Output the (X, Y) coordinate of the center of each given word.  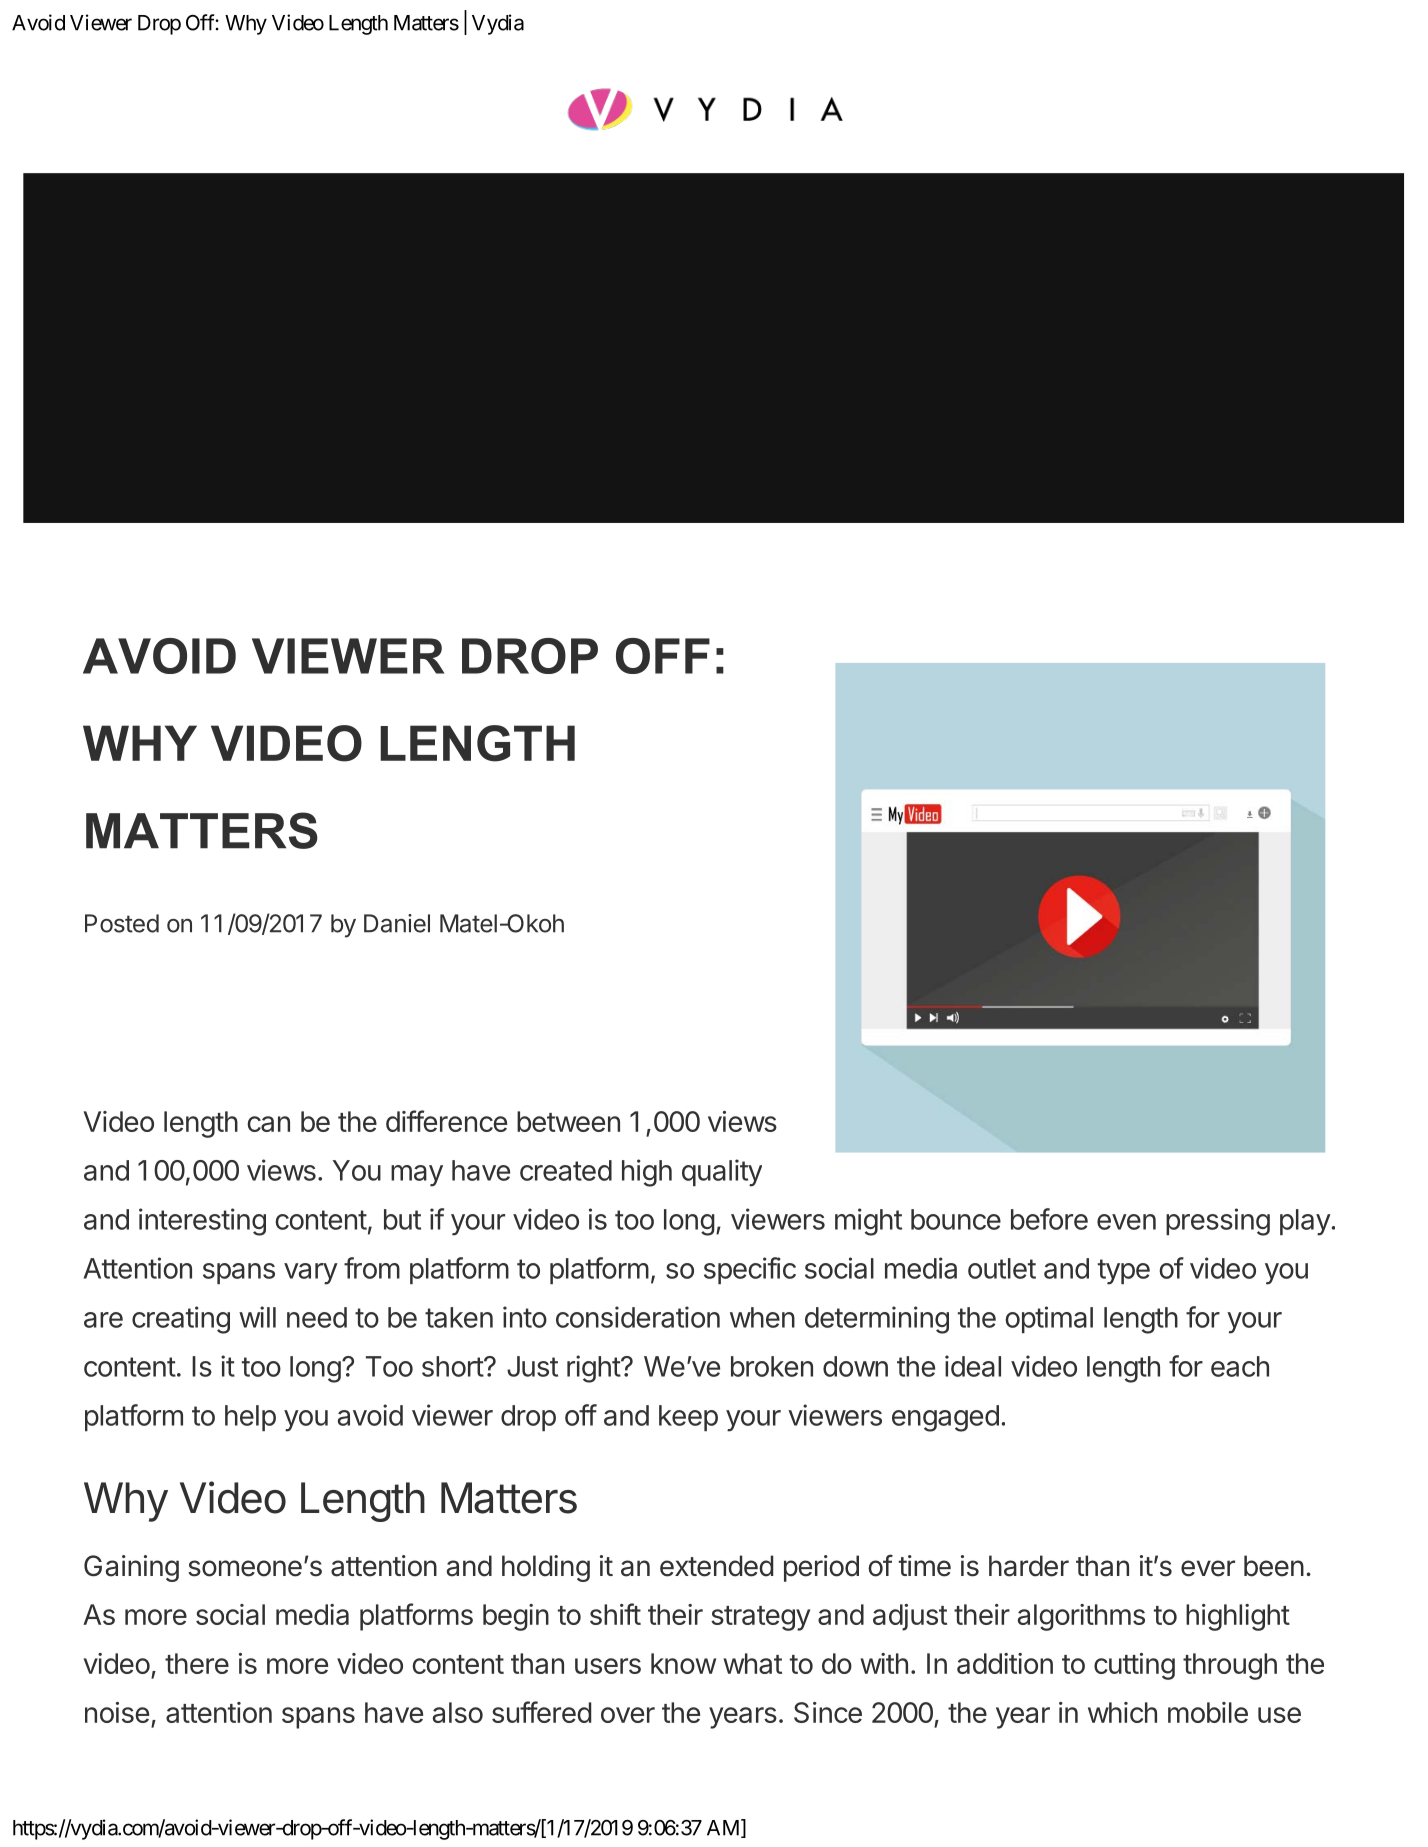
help (250, 1418)
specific (750, 1270)
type (1124, 1272)
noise (117, 1712)
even (1126, 1222)
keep (688, 1418)
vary (311, 1274)
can (268, 1124)
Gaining (131, 1568)
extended (716, 1566)
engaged (945, 1418)
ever (1208, 1568)
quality (722, 1173)
